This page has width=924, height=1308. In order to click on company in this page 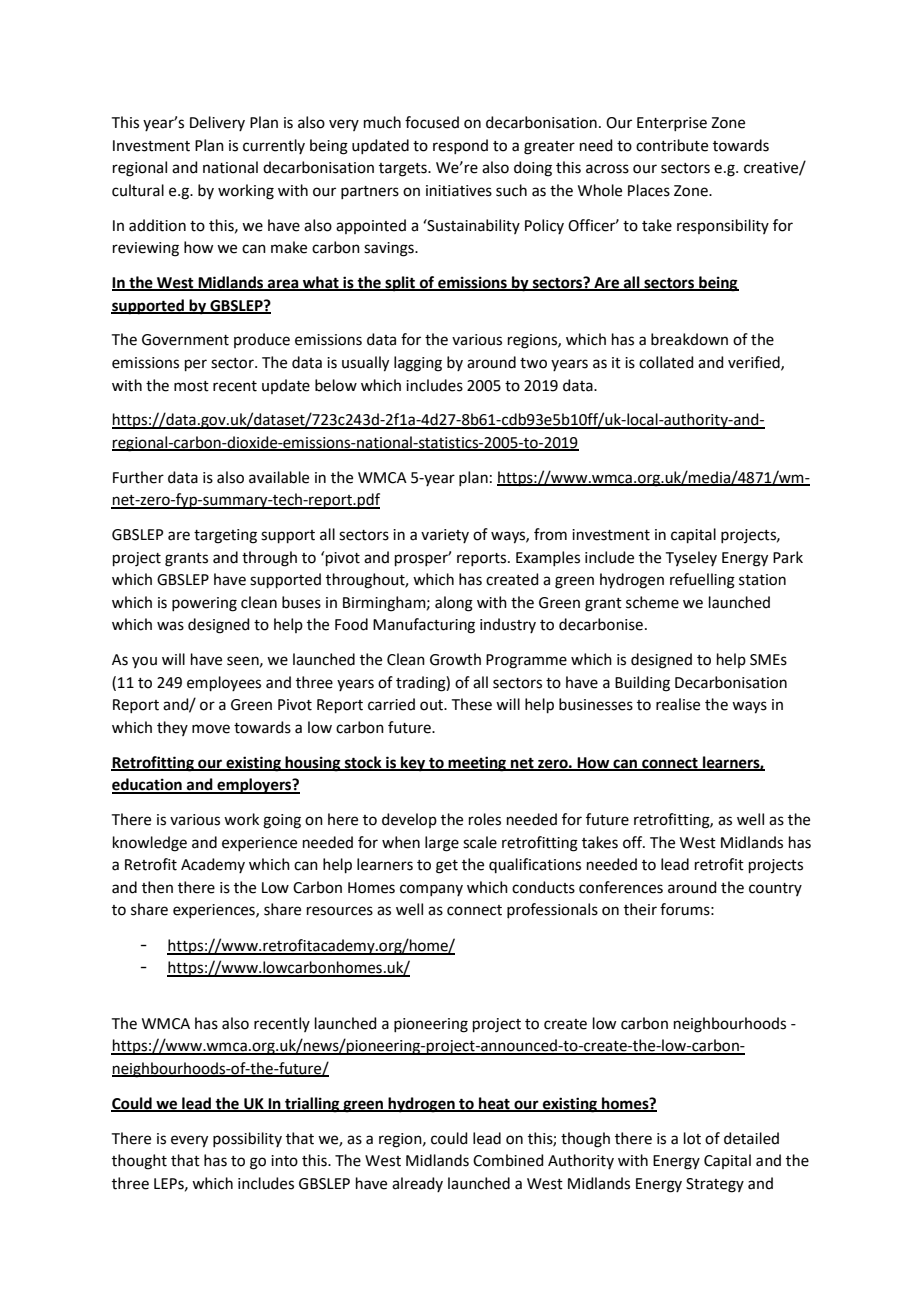, I will do `click(431, 890)`.
